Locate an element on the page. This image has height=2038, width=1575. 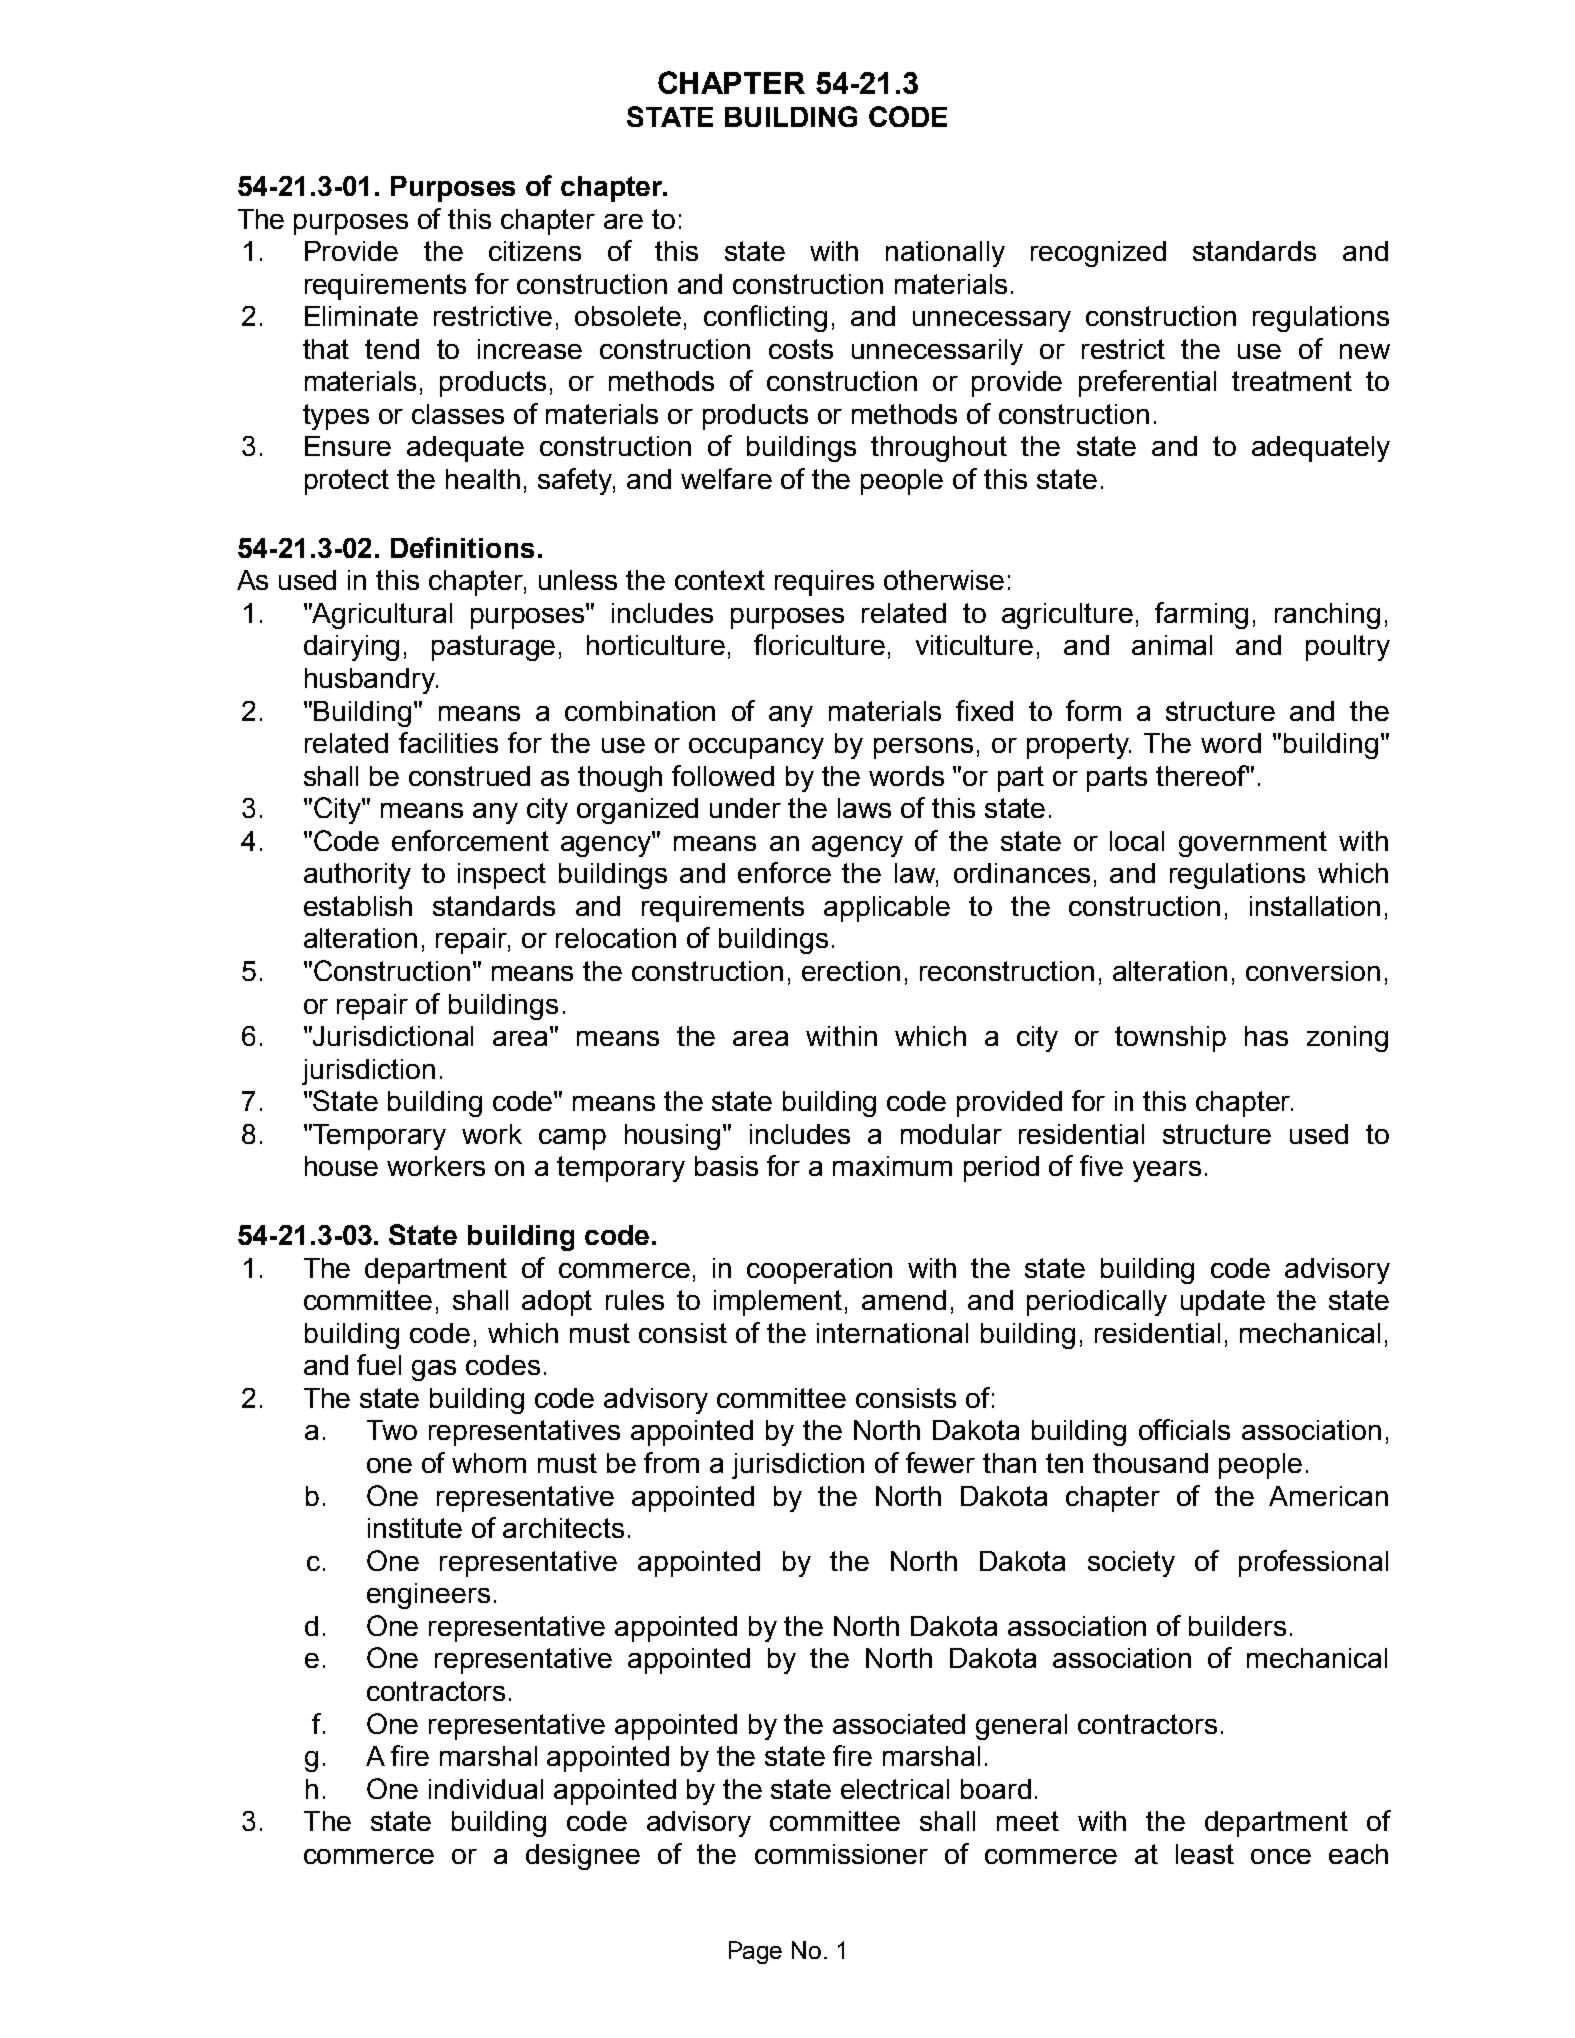
treatment is located at coordinates (1292, 381).
